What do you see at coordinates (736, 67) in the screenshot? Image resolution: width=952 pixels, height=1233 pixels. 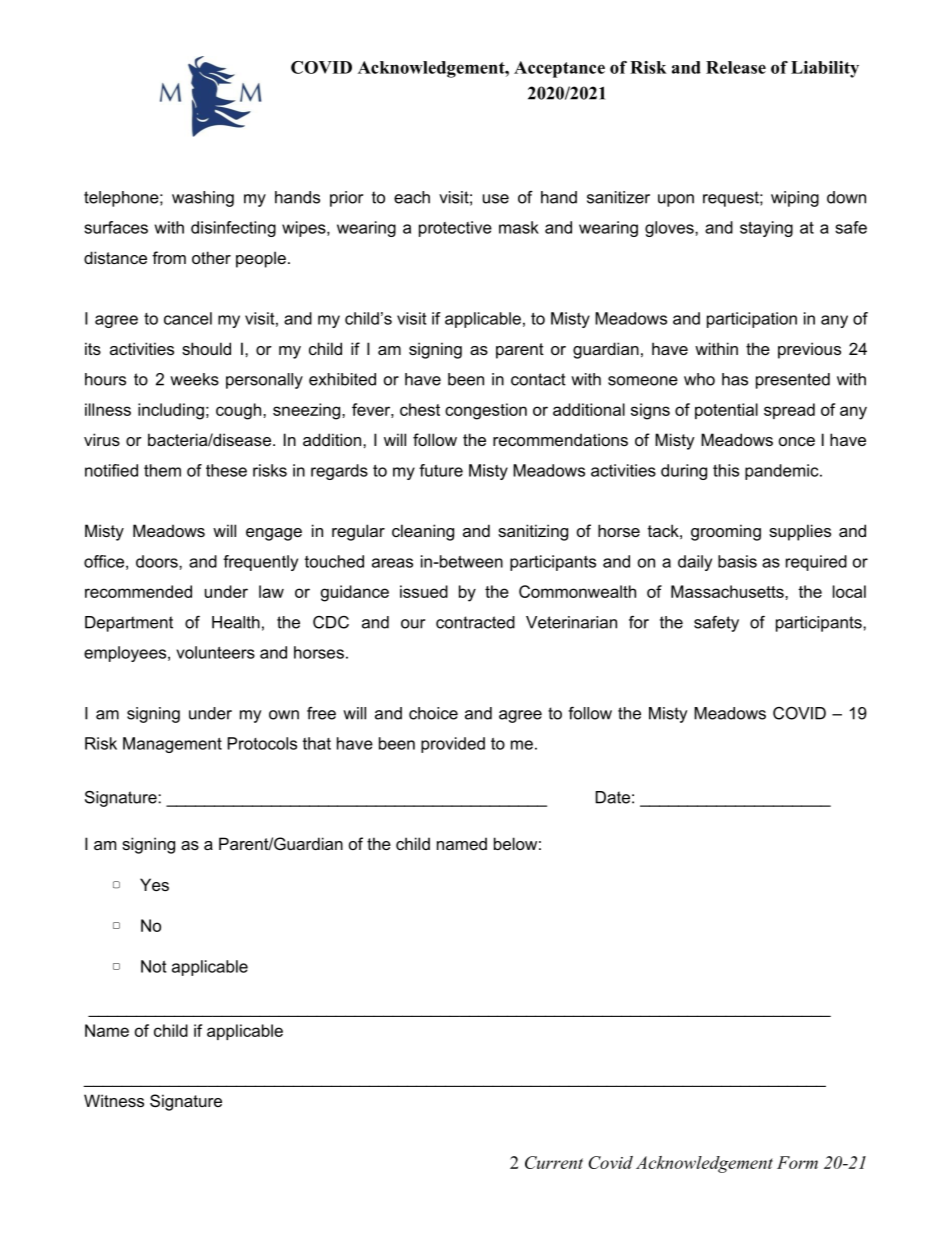 I see `Release` at bounding box center [736, 67].
